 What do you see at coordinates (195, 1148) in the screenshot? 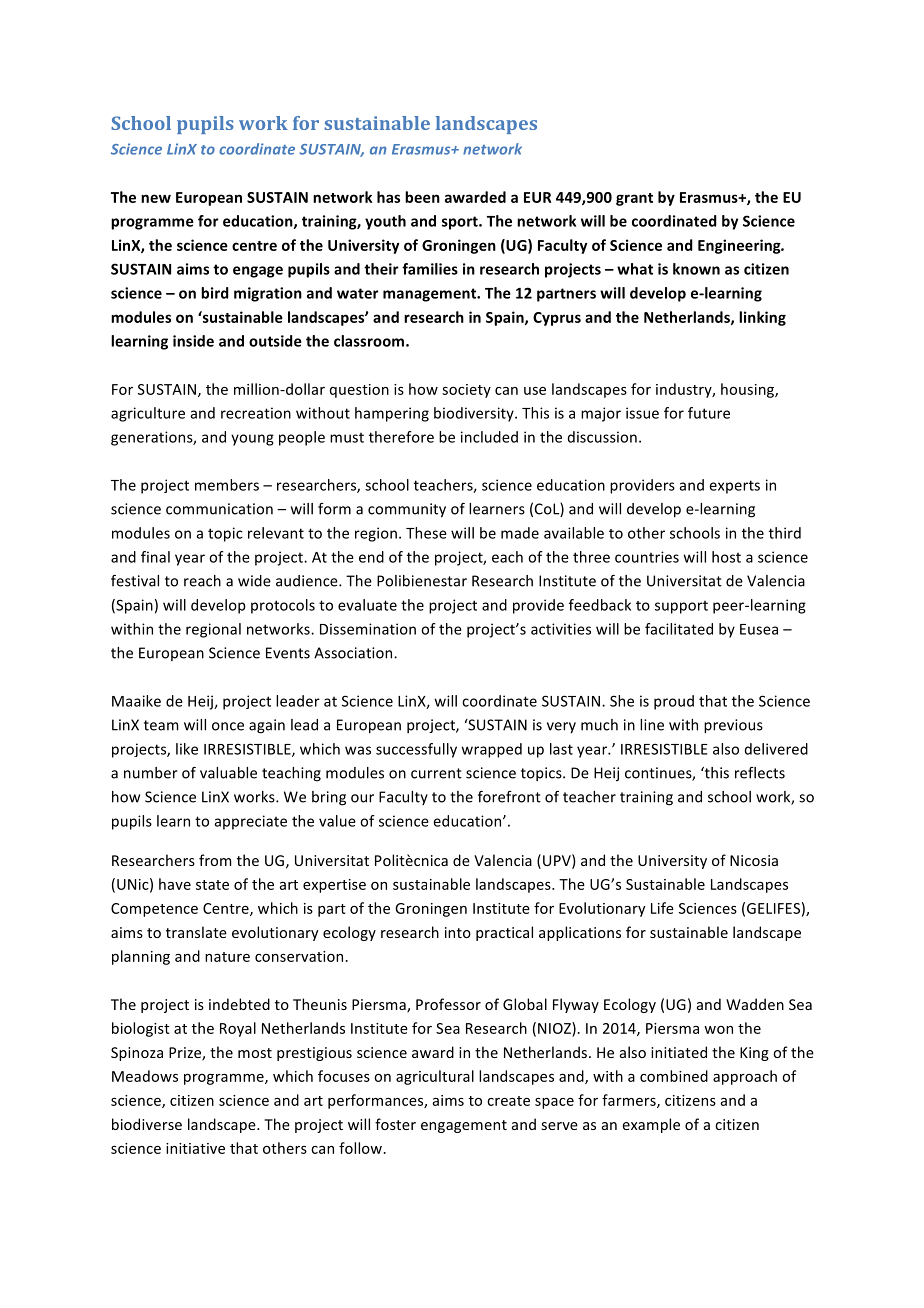
I see `initiative` at bounding box center [195, 1148].
